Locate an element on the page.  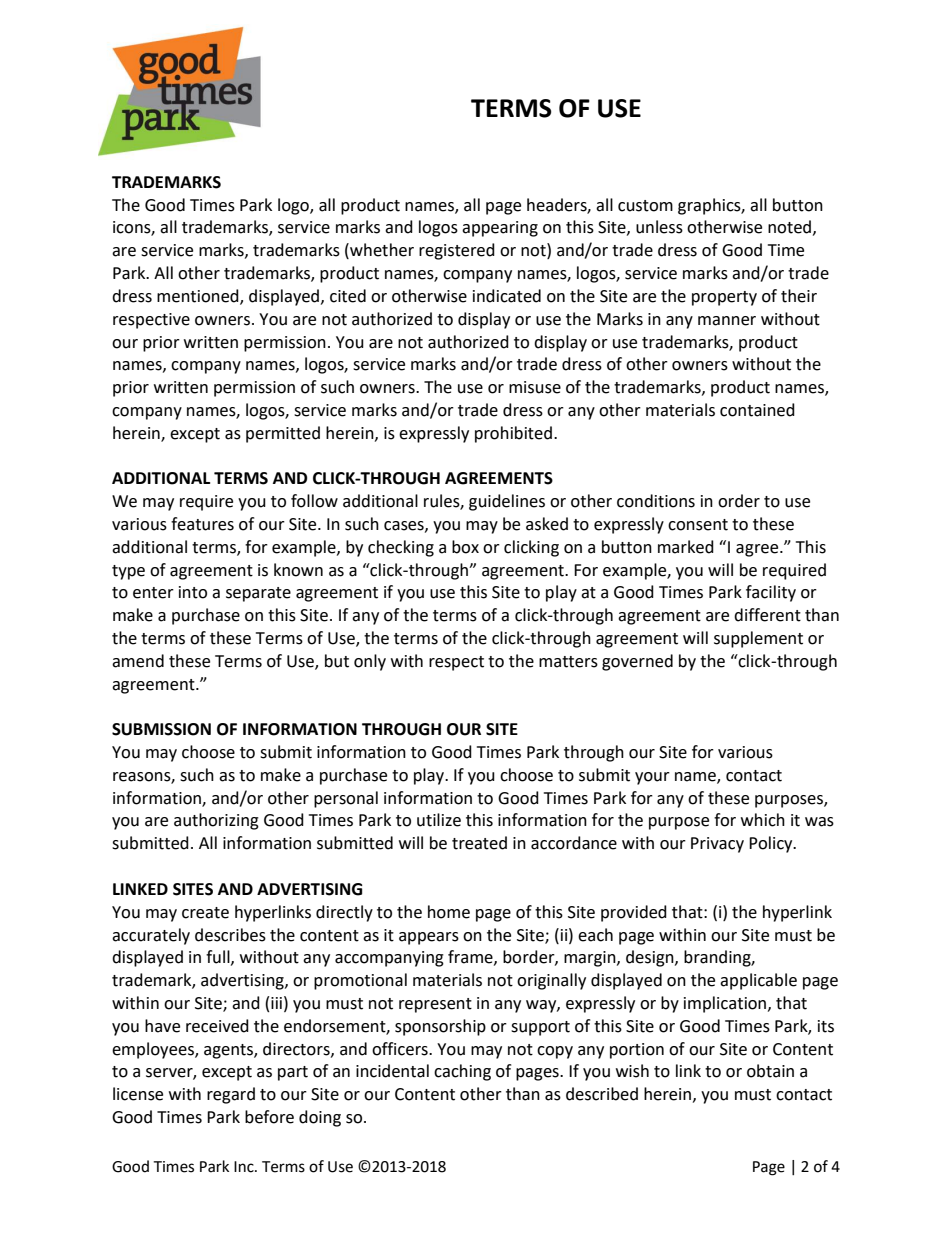
guidelines is located at coordinates (507, 502).
